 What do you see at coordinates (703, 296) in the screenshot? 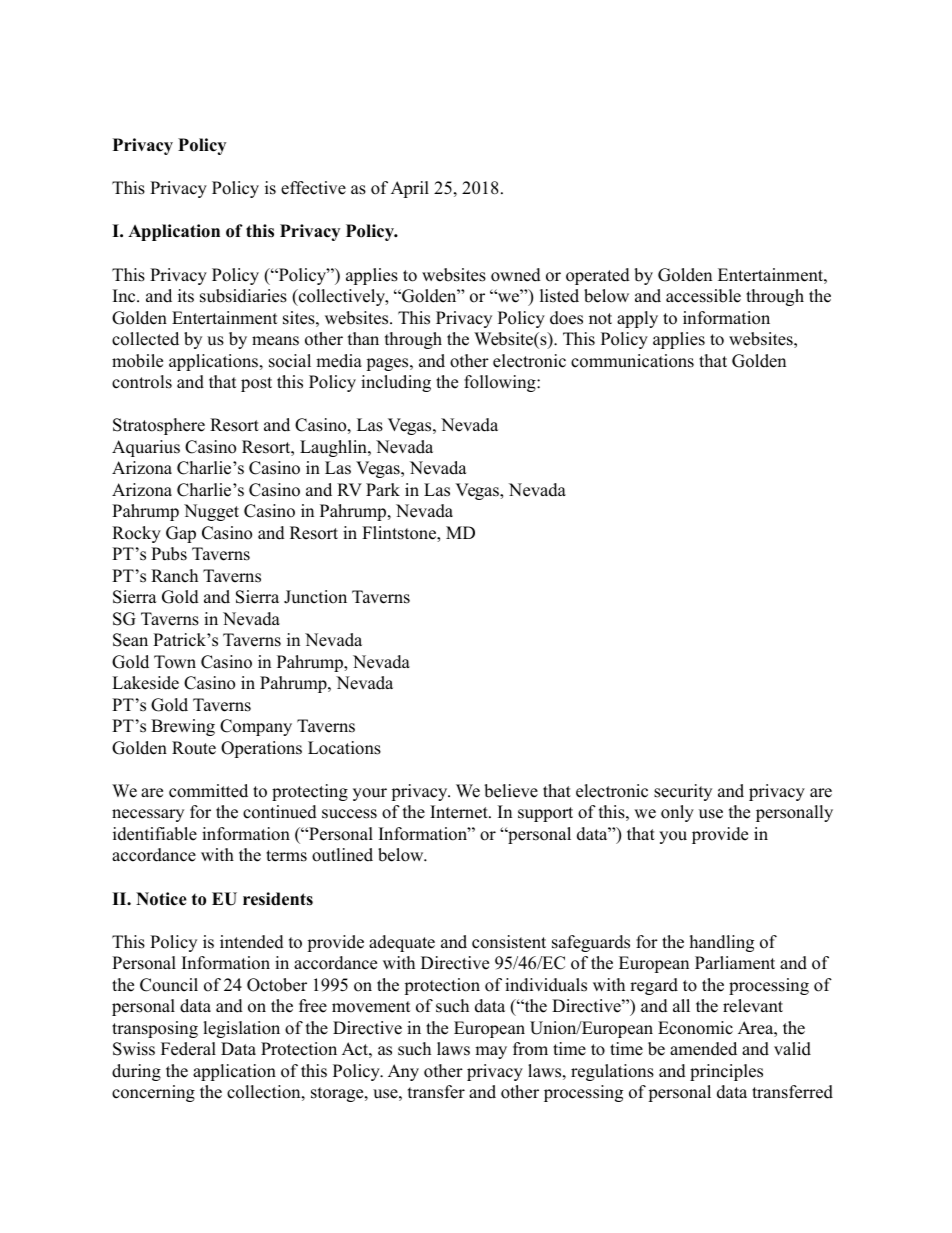
I see `accessible` at bounding box center [703, 296].
